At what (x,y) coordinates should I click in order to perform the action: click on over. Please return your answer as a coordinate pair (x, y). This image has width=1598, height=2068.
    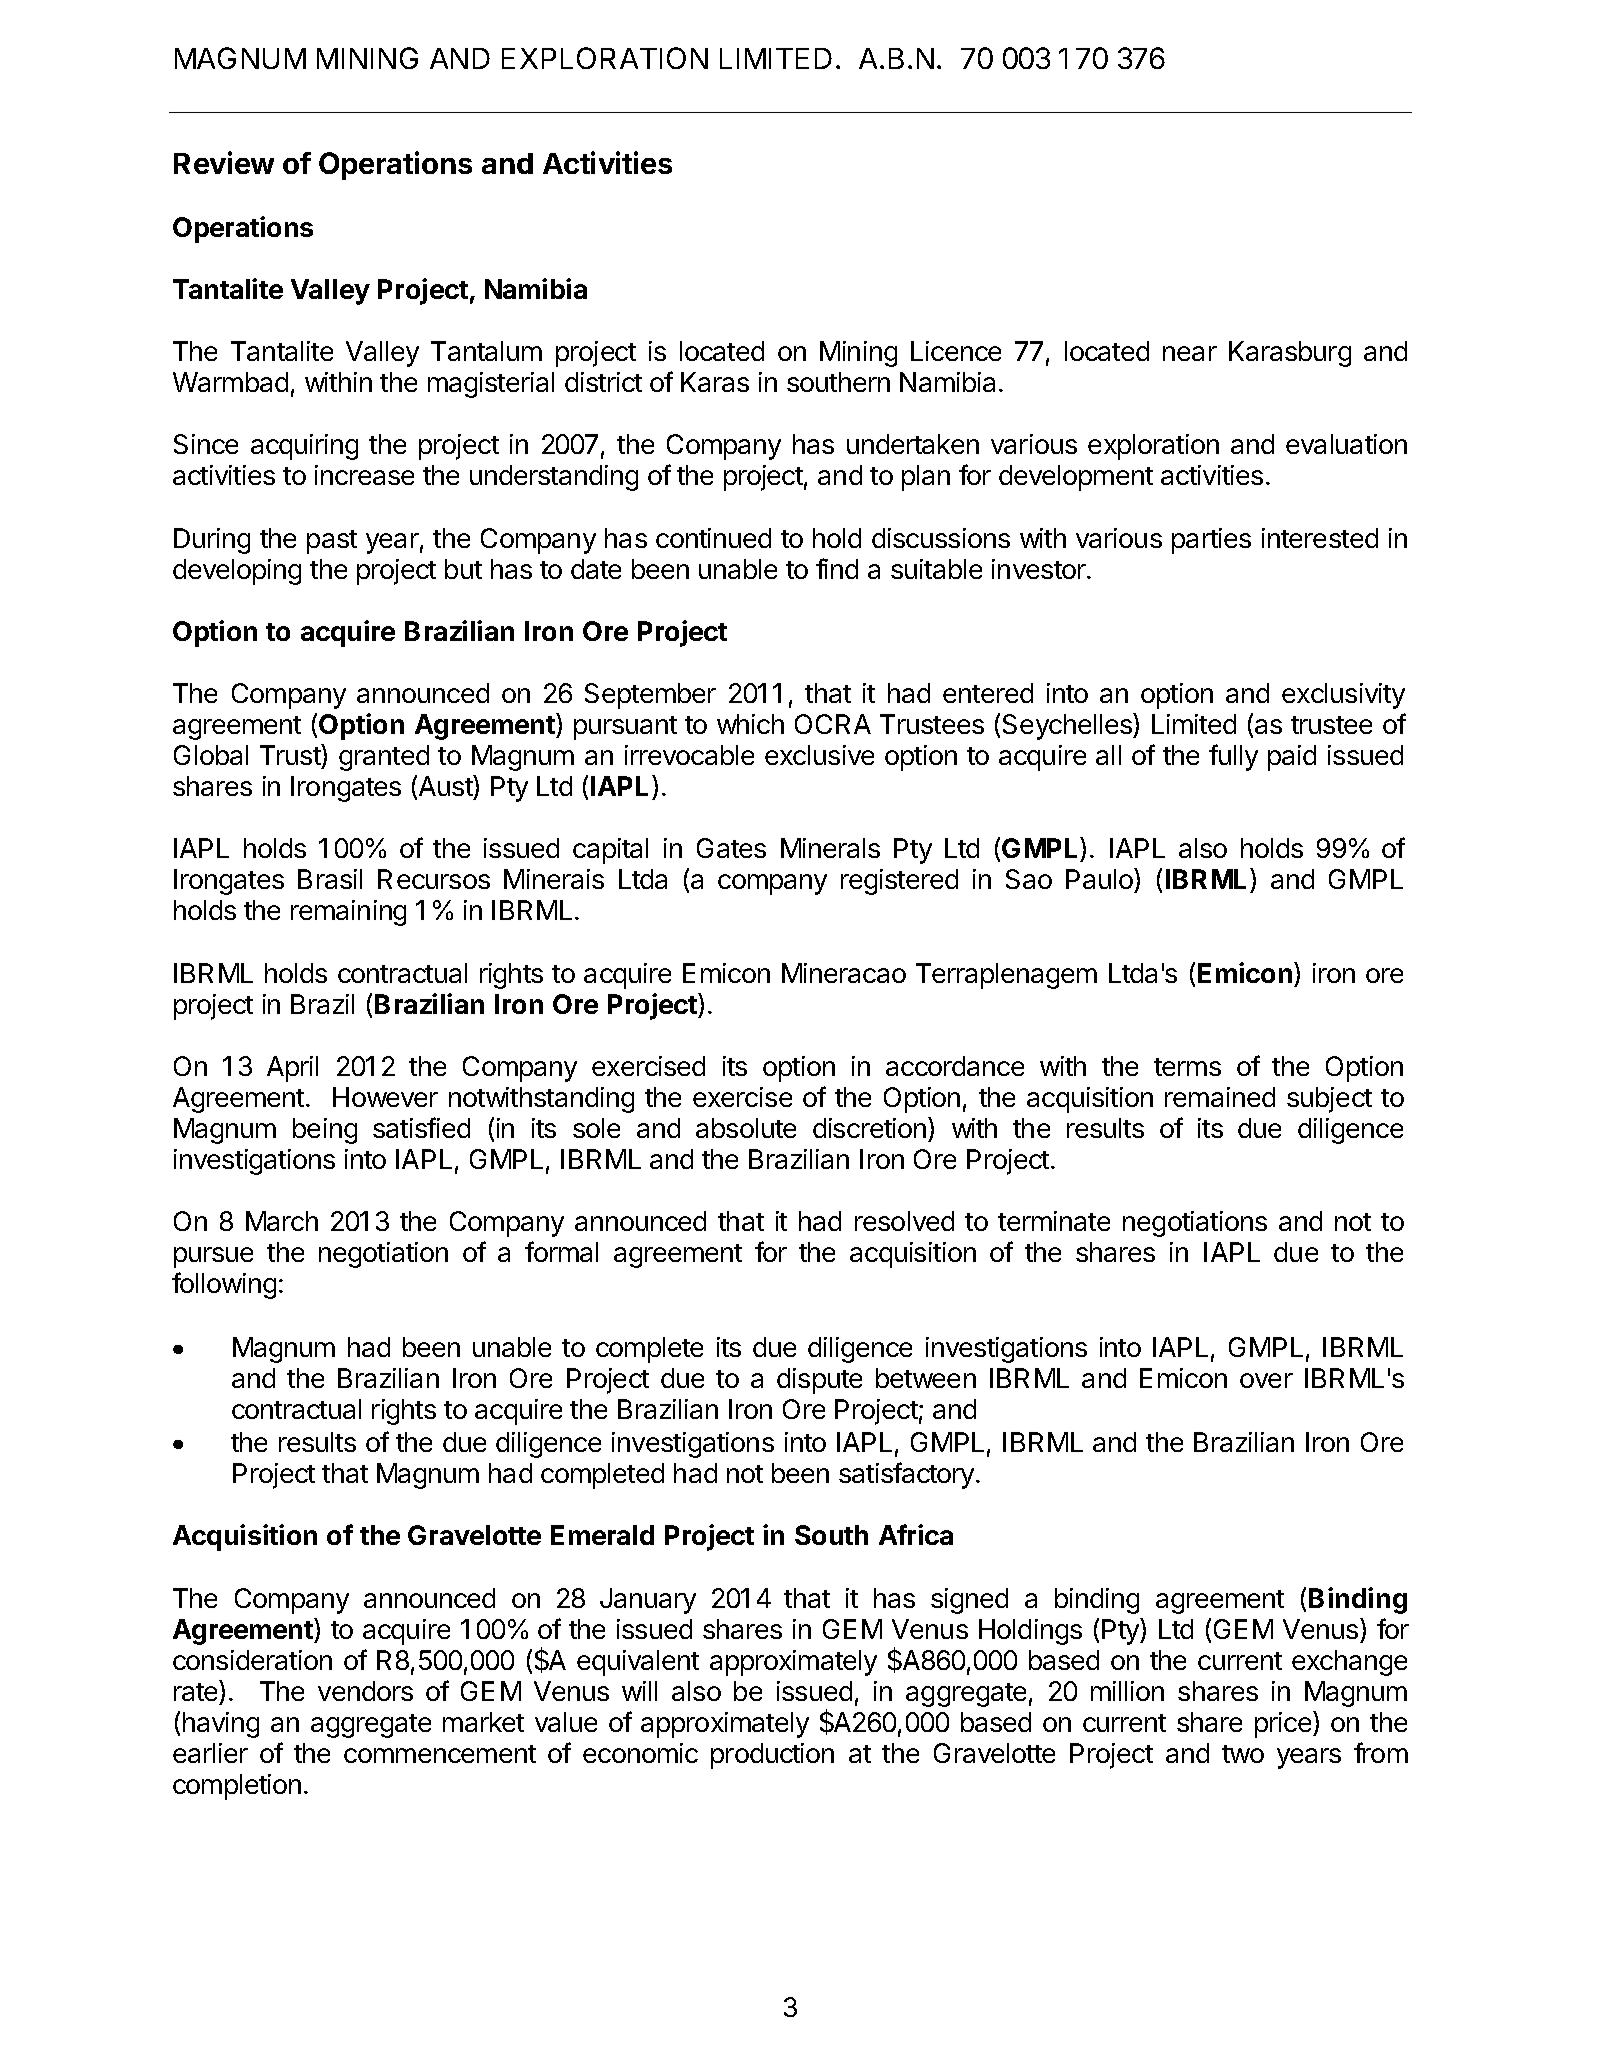
    Looking at the image, I should click on (1266, 1380).
